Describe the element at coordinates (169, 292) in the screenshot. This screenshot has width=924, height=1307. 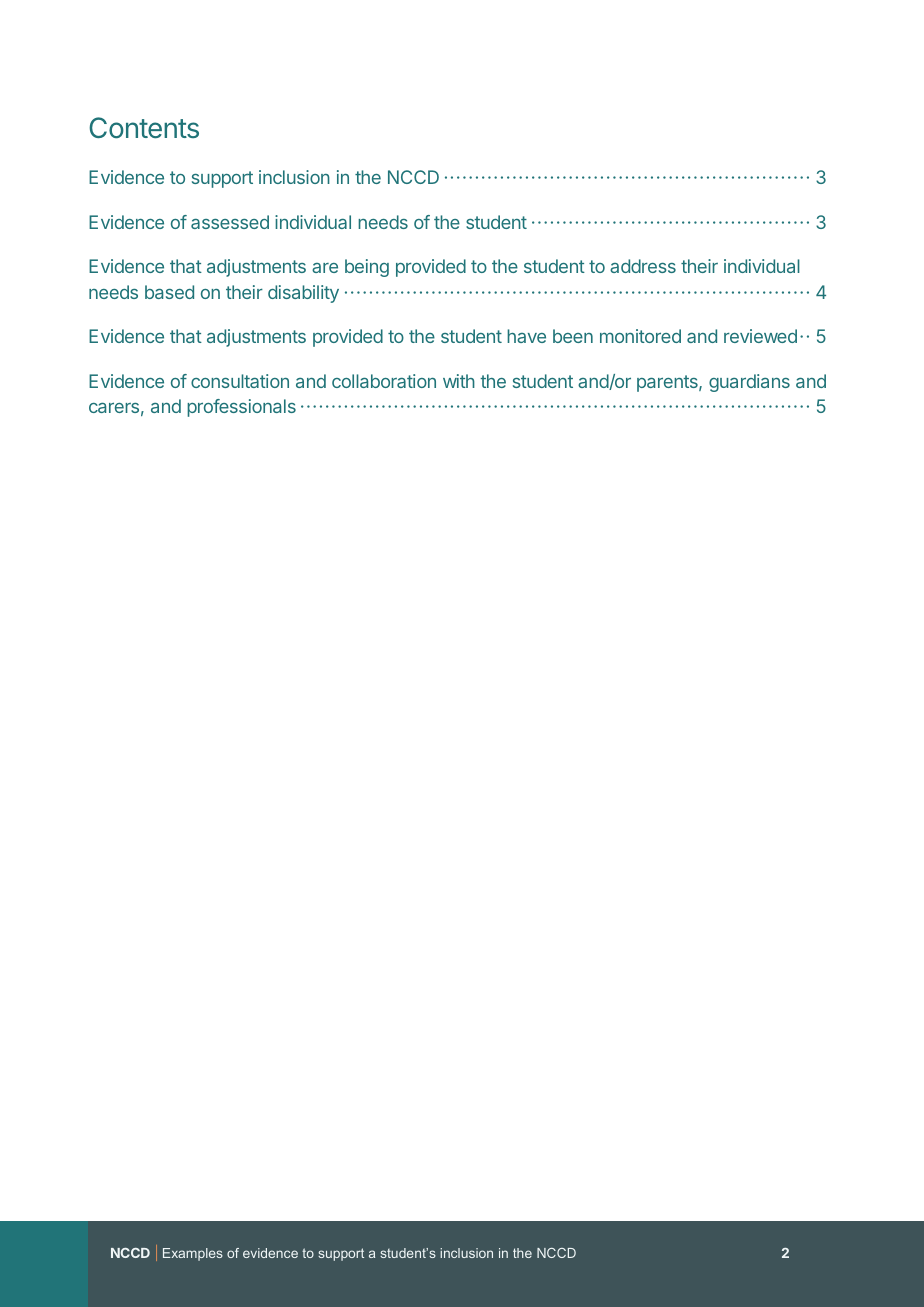
I see `based` at that location.
